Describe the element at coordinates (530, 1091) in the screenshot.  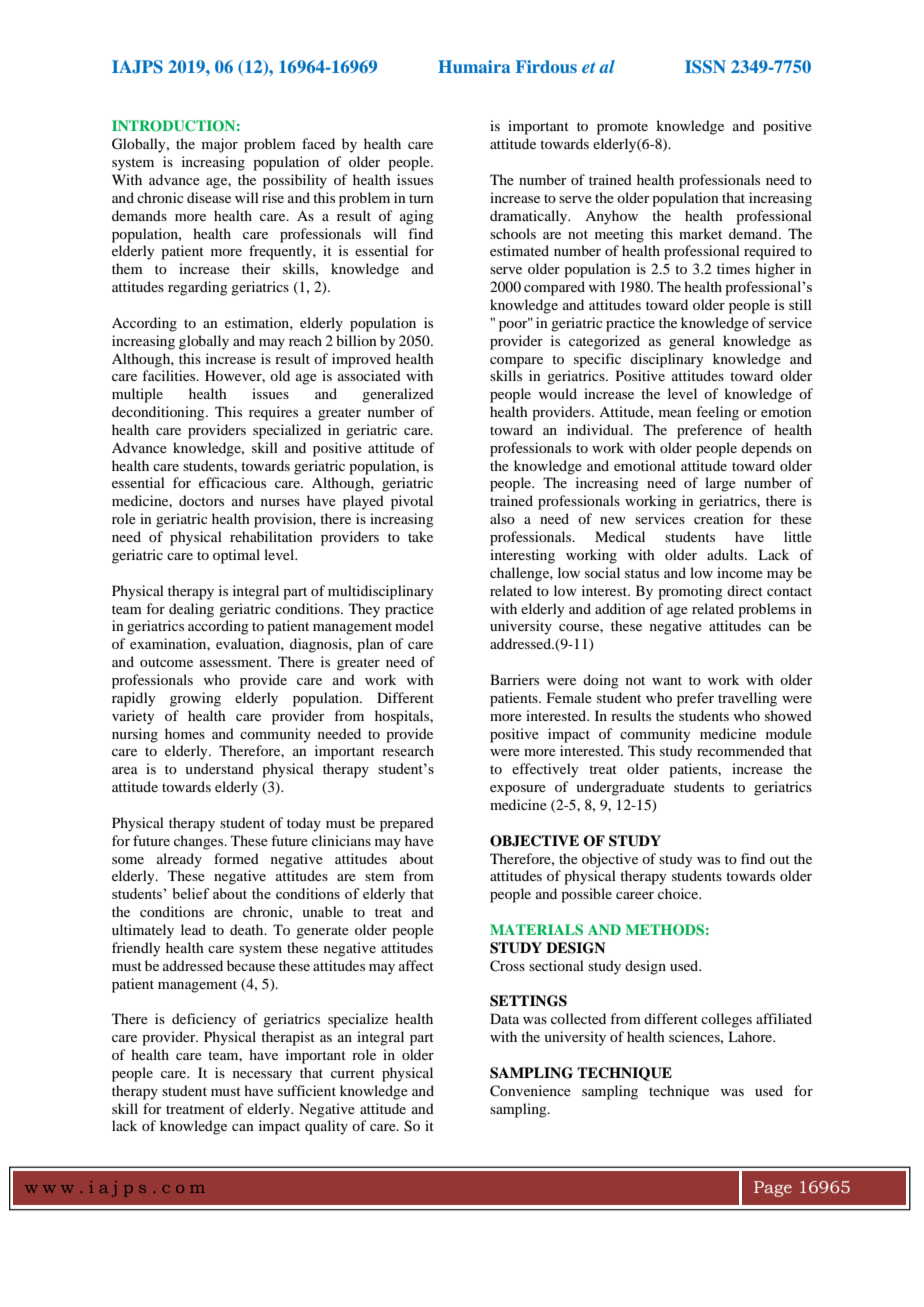
I see `Convenience` at that location.
